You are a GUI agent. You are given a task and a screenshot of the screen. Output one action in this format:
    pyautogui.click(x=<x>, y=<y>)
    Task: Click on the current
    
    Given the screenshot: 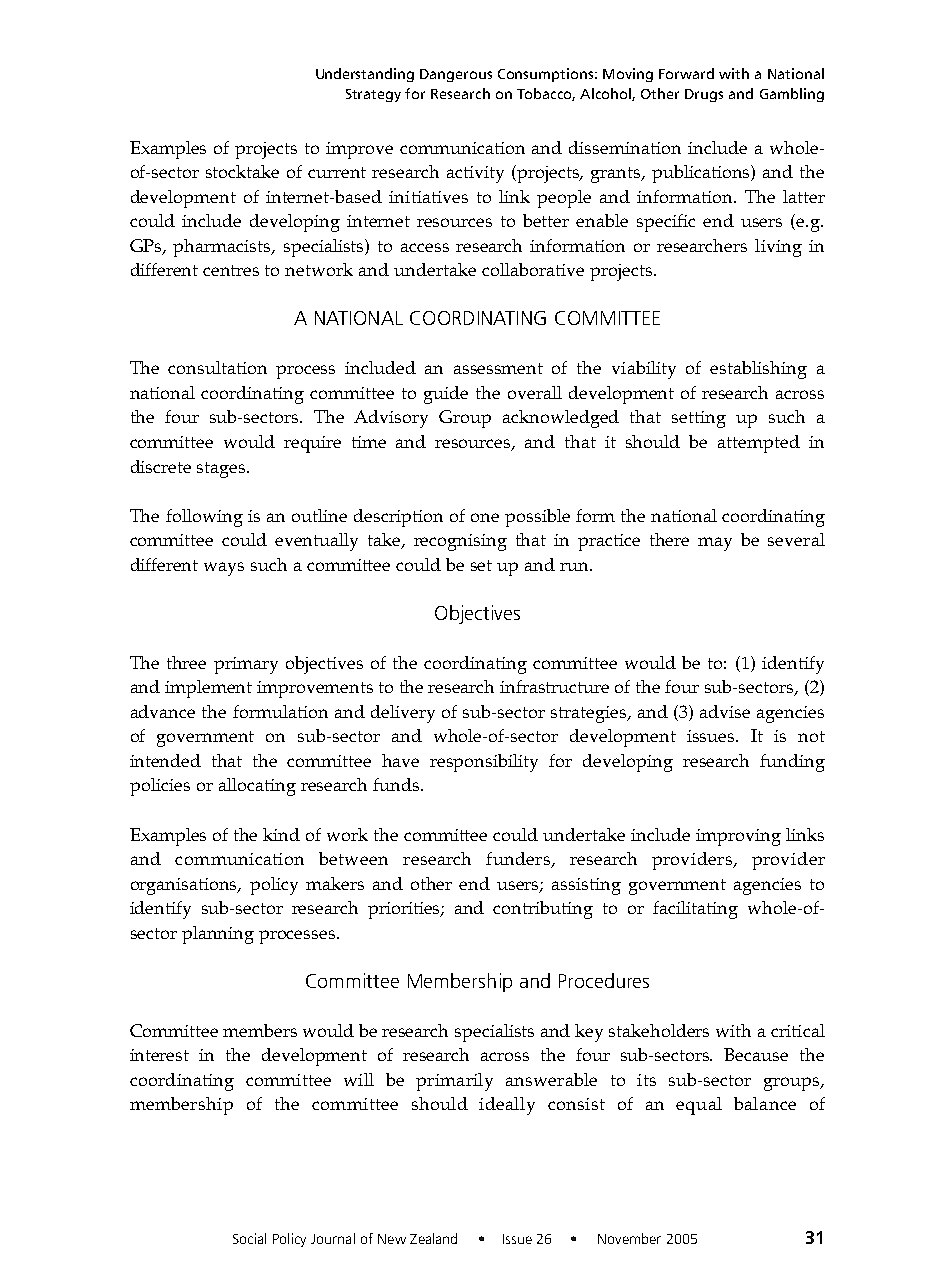 What is the action you would take?
    pyautogui.click(x=337, y=172)
